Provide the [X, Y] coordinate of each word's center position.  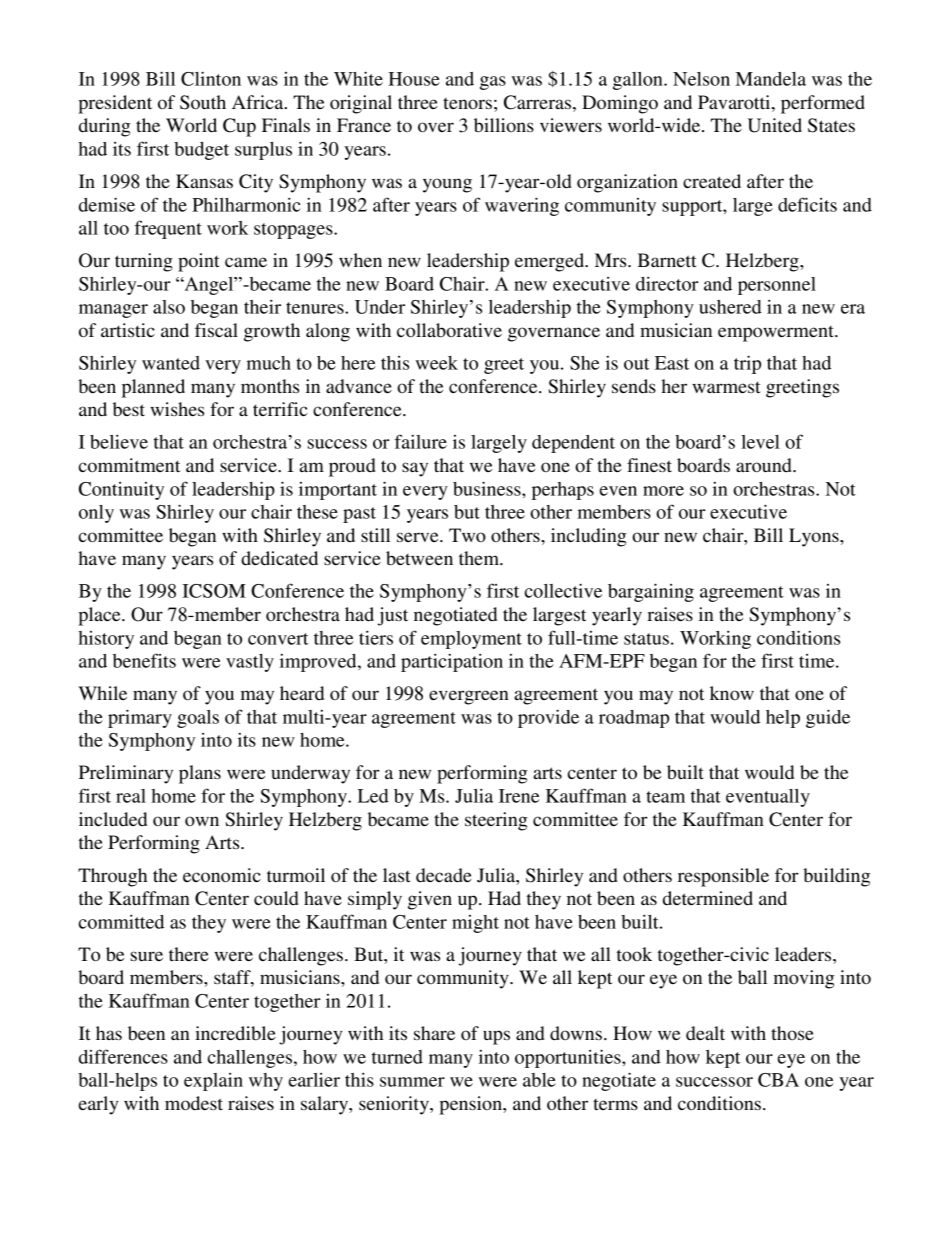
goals [198, 719]
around [765, 465]
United [774, 125]
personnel [777, 286]
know [732, 693]
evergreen [469, 697]
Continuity [121, 491]
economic [222, 875]
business [488, 488]
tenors [467, 103]
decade [444, 875]
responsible [723, 877]
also [169, 307]
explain [213, 1082]
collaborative [449, 330]
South [203, 102]
